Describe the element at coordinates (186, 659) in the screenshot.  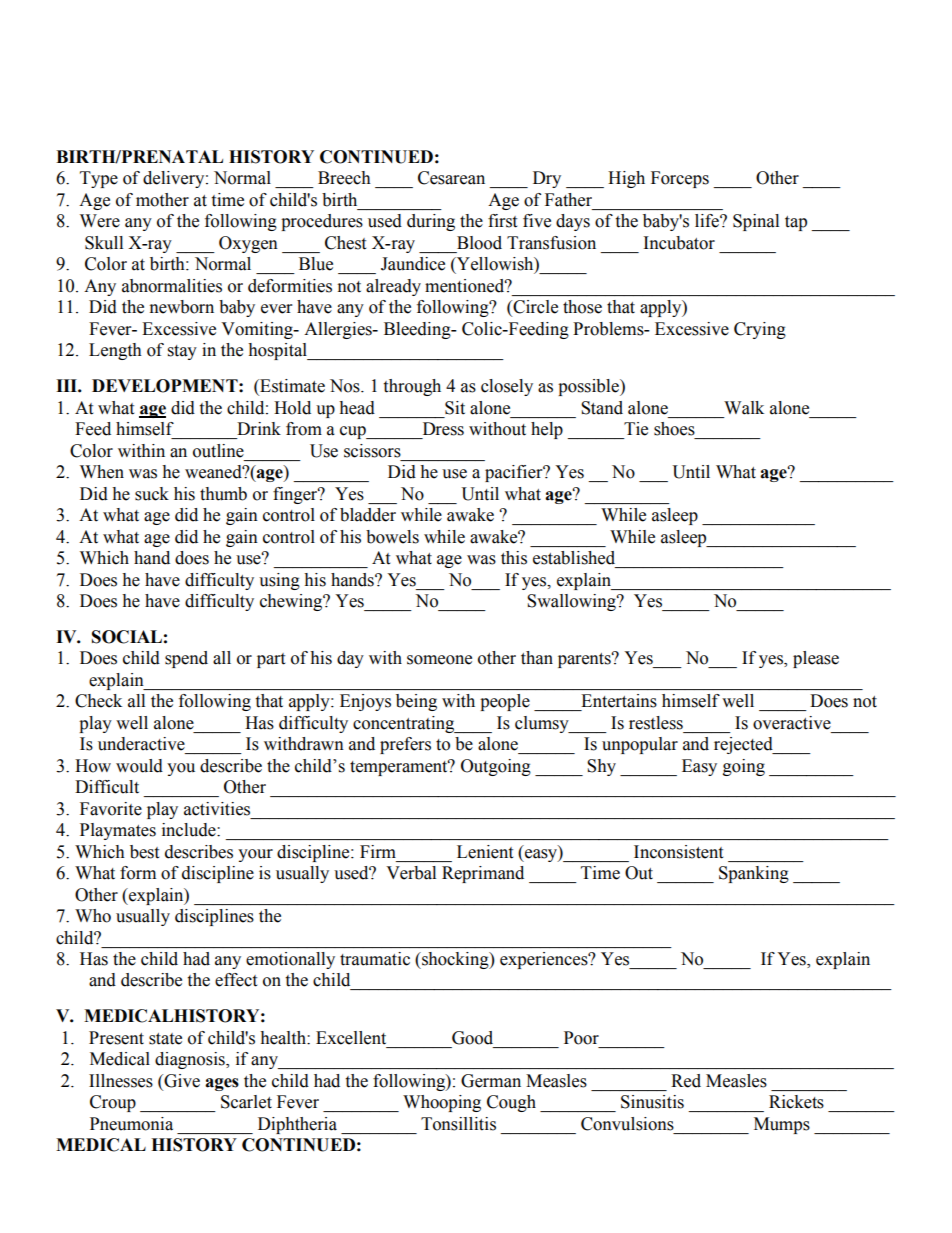
I see `spend` at that location.
